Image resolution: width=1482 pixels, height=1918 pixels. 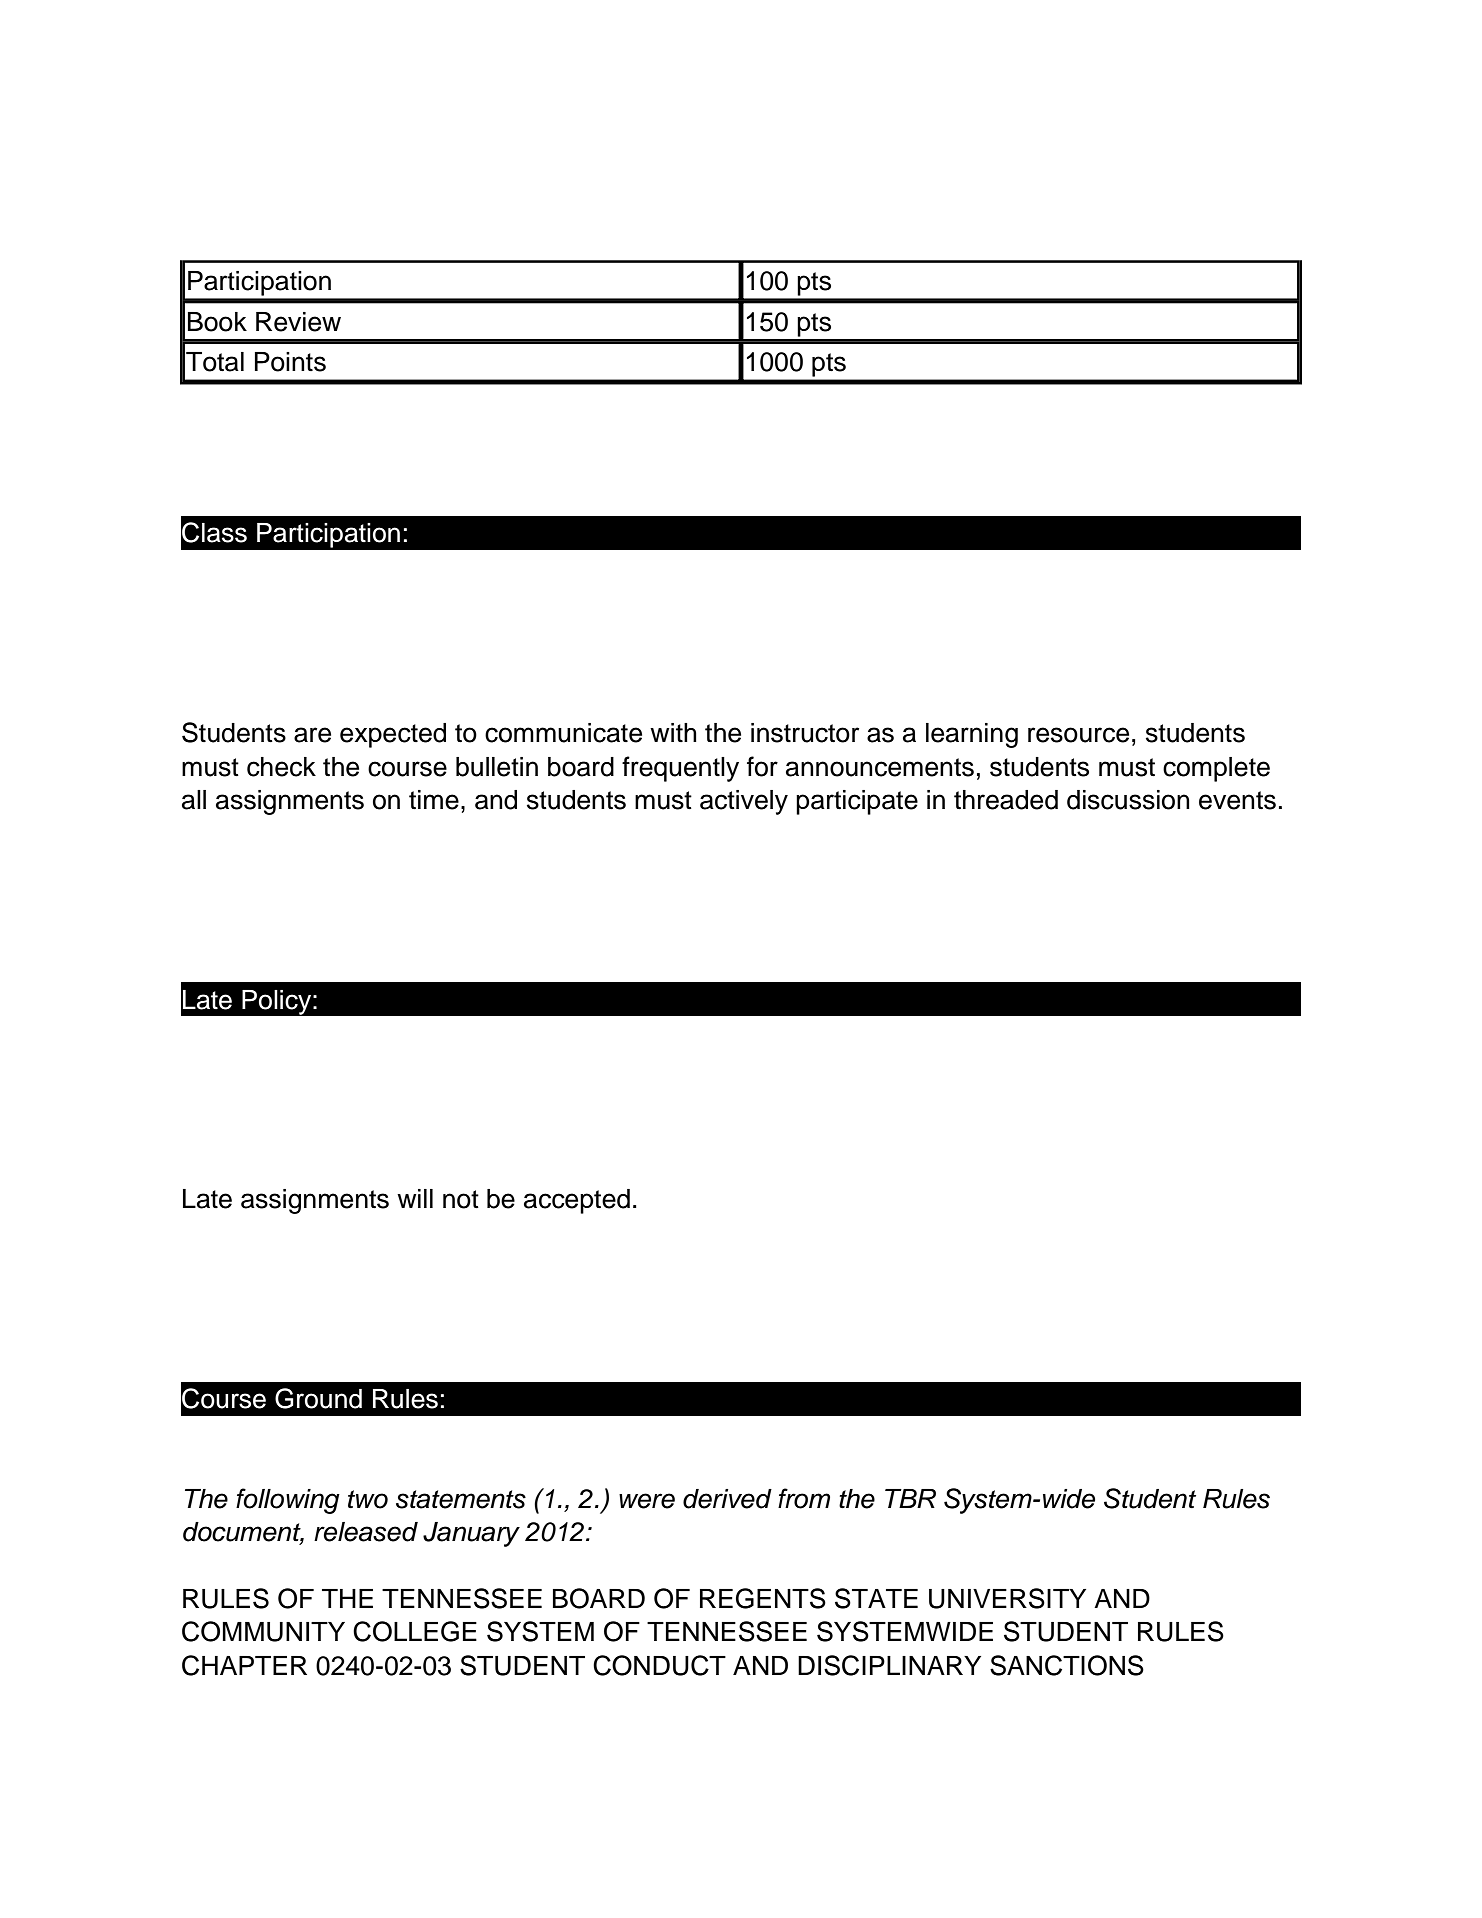 What do you see at coordinates (298, 322) in the screenshot?
I see `Review` at bounding box center [298, 322].
